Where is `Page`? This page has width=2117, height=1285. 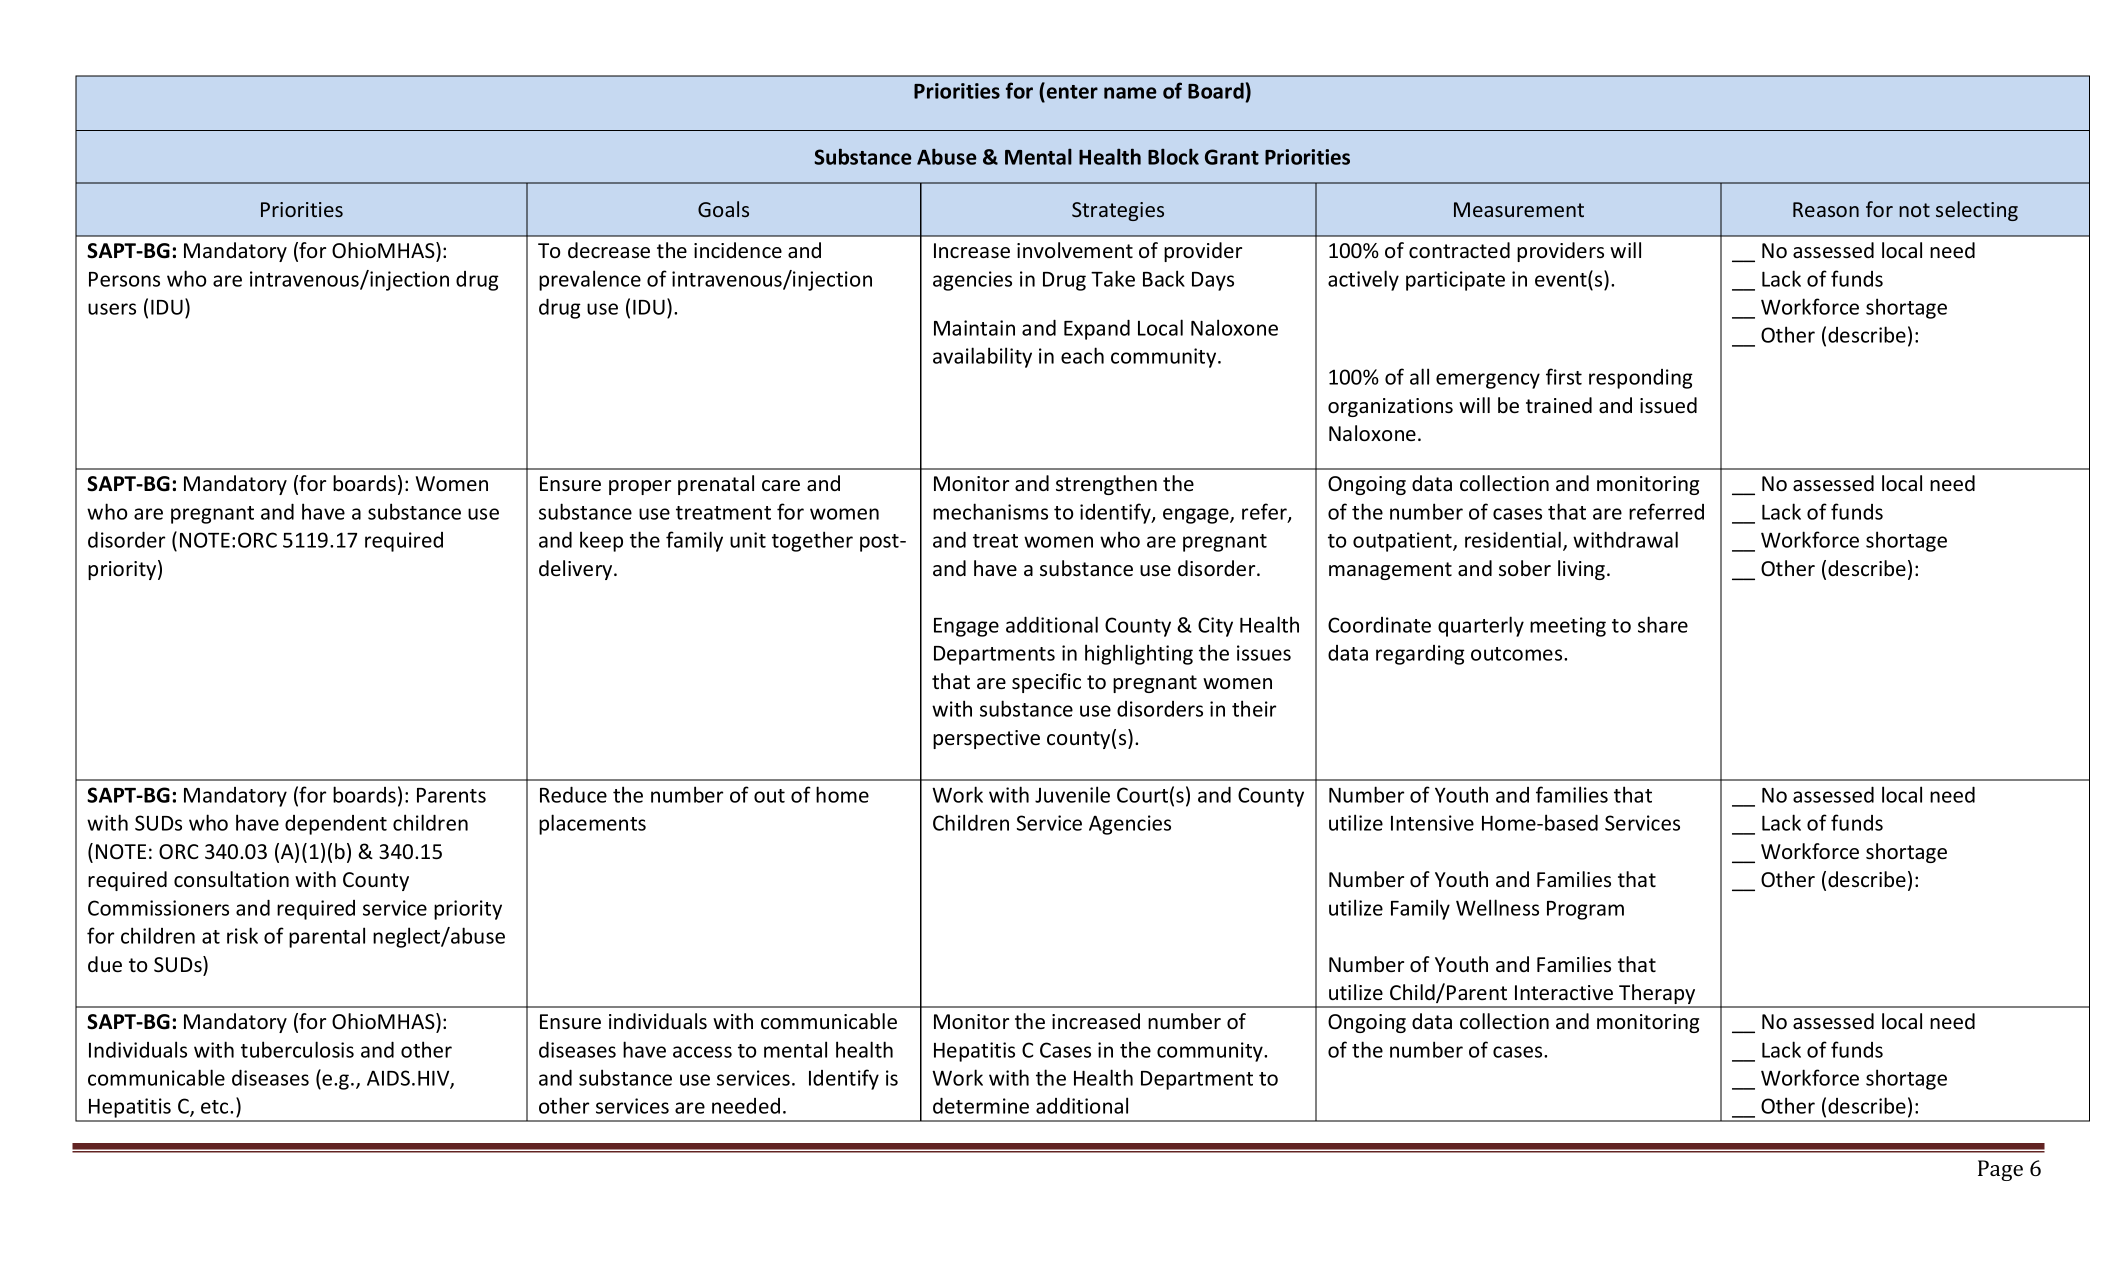 Page is located at coordinates (2000, 1170).
